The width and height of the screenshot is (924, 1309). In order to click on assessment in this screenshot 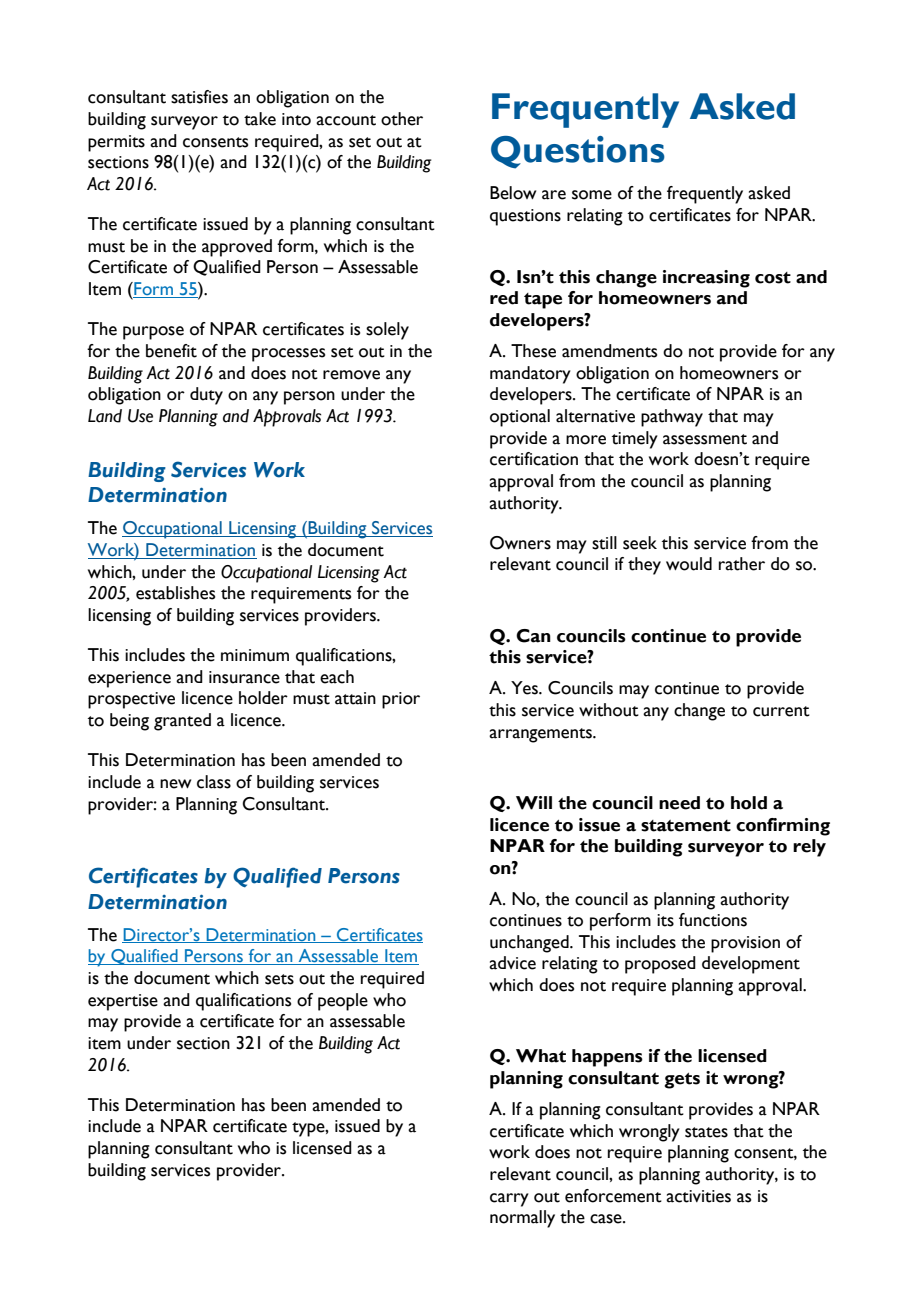, I will do `click(705, 439)`.
